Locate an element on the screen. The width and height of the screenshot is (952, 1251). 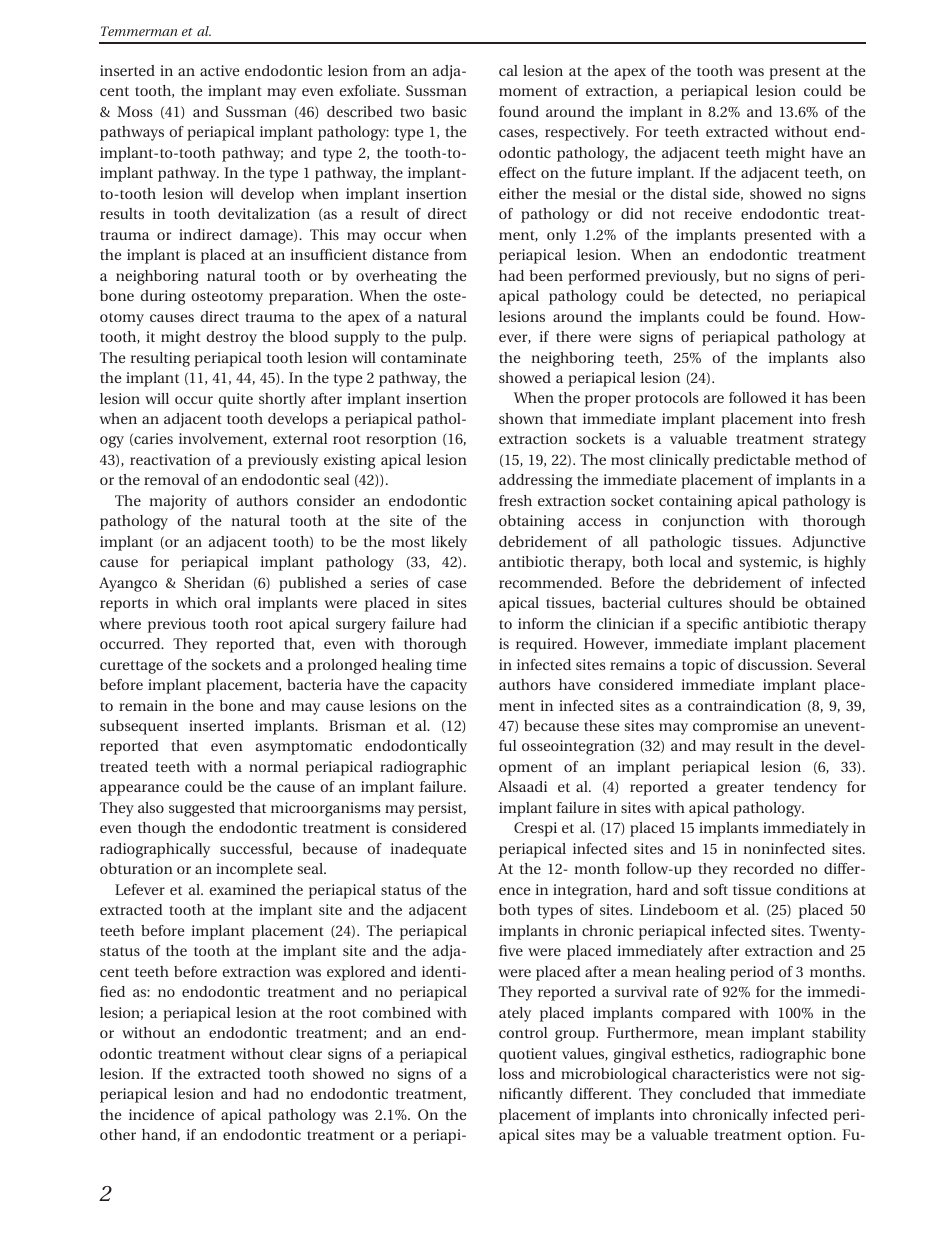
basic is located at coordinates (449, 111).
